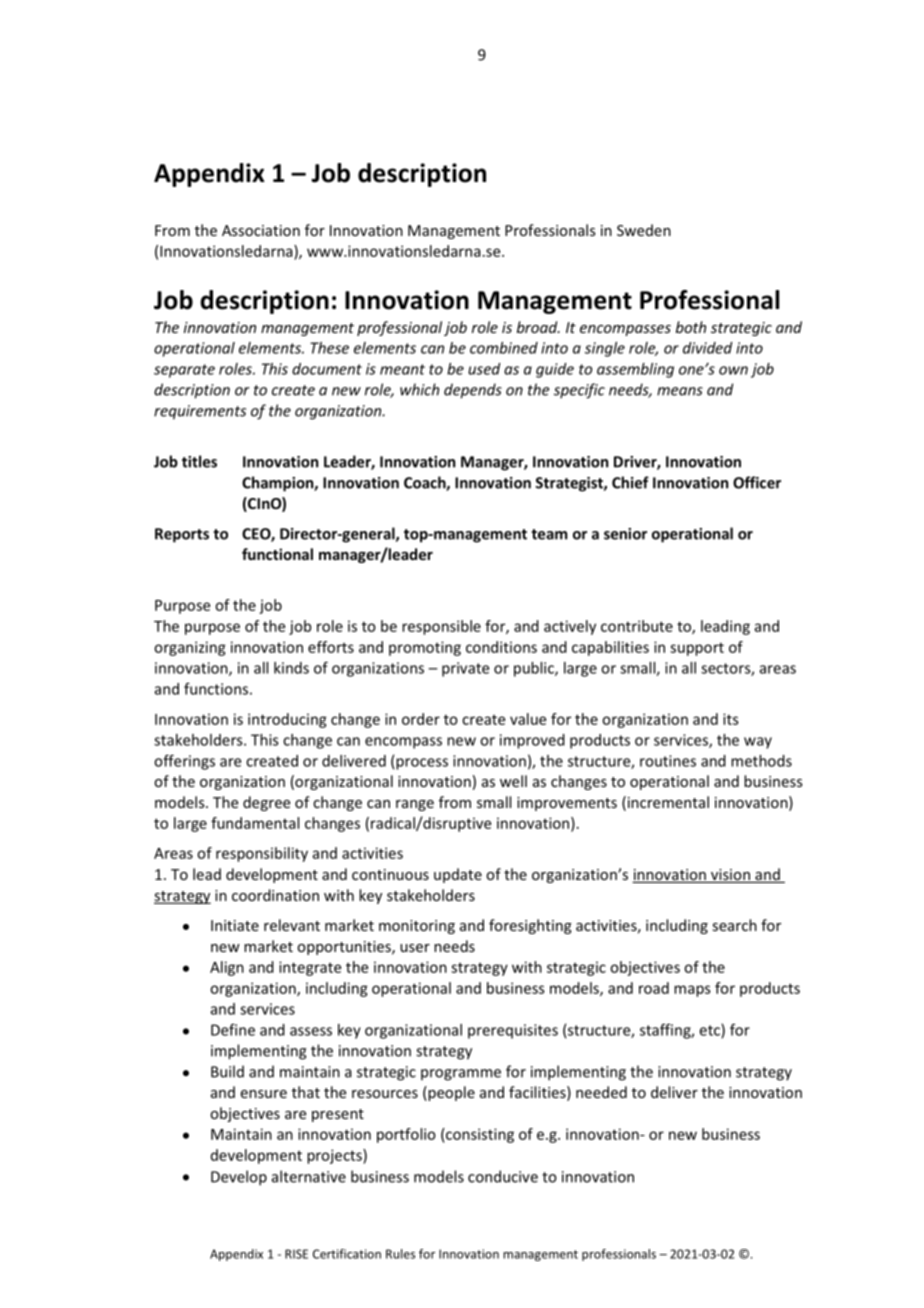  I want to click on update, so click(458, 875).
